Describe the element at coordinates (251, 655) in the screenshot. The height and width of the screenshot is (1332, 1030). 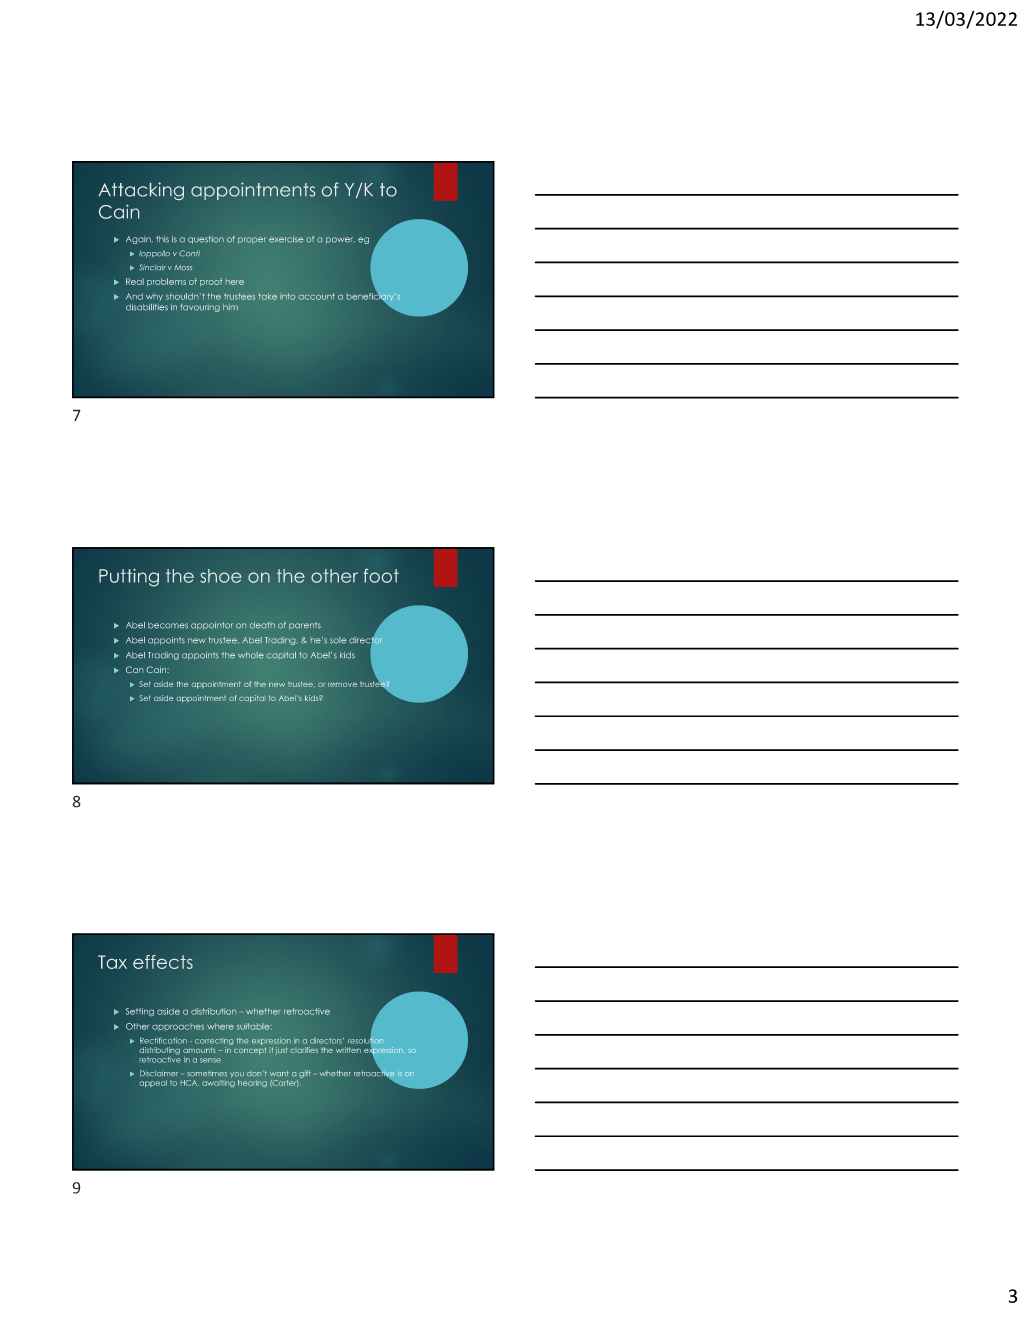
I see `whole` at that location.
